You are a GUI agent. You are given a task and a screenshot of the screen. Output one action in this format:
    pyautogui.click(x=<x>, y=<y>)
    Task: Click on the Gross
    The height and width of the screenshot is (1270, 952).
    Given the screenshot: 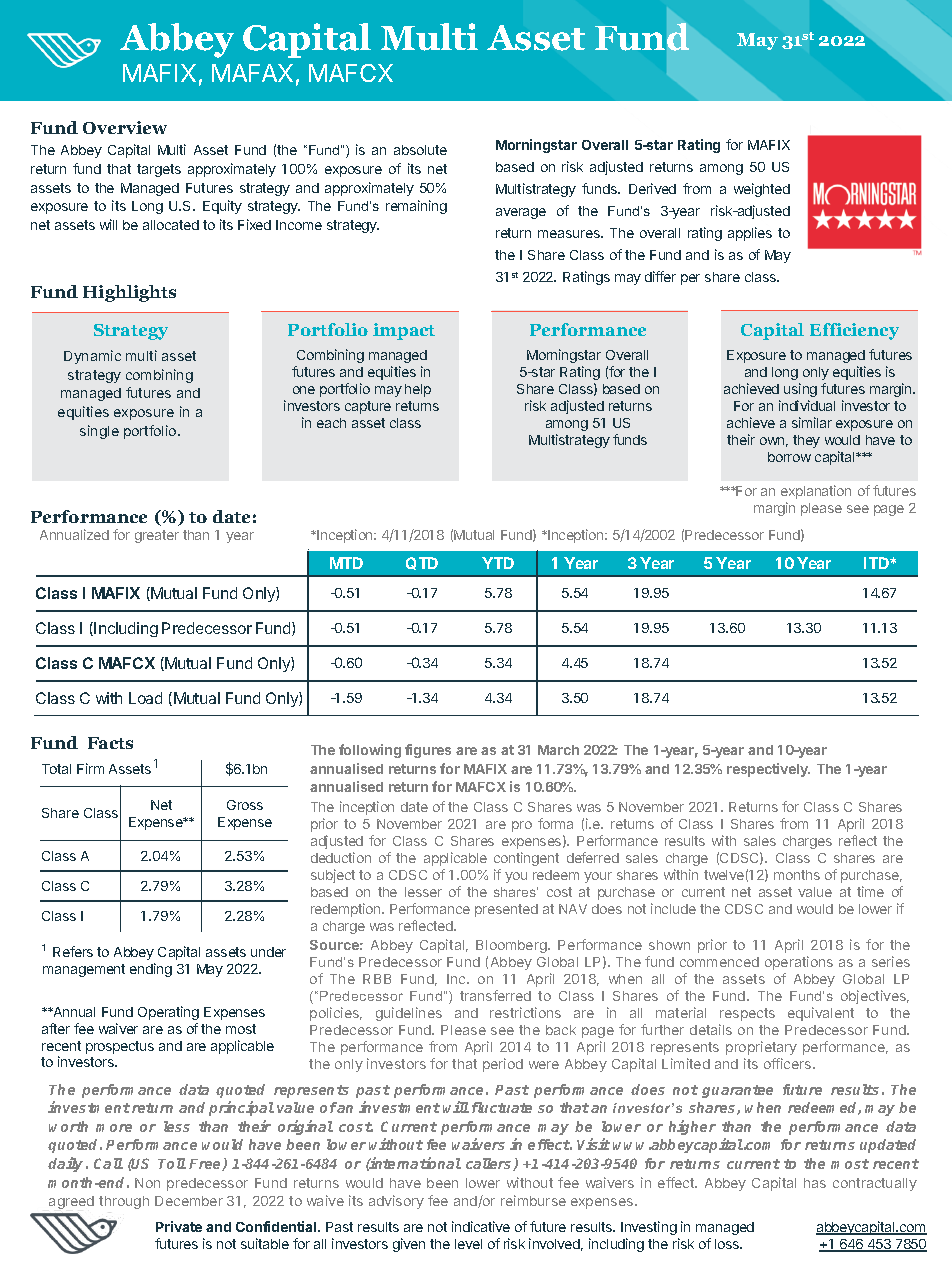 What is the action you would take?
    pyautogui.click(x=245, y=805)
